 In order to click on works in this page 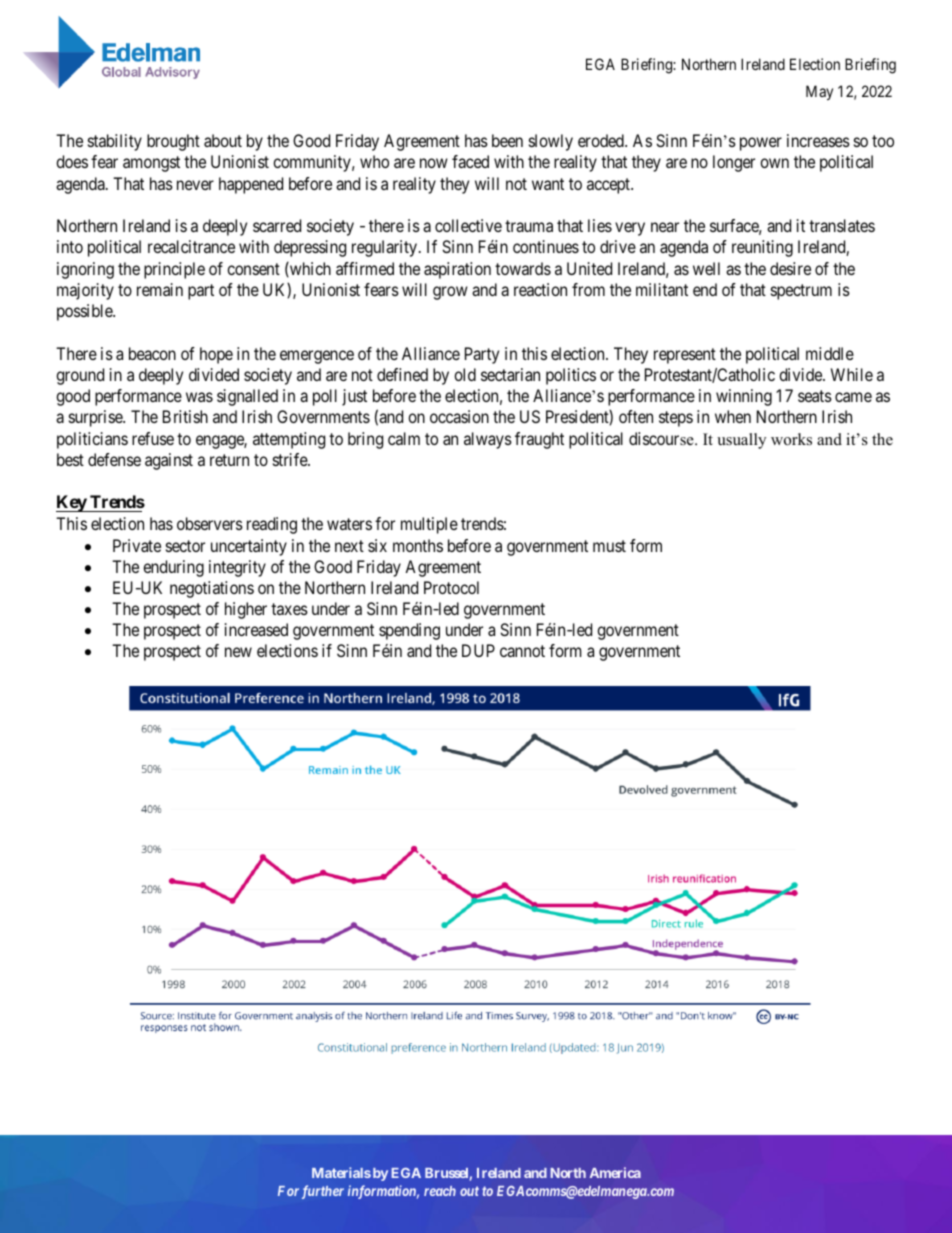, I will do `click(791, 439)`.
